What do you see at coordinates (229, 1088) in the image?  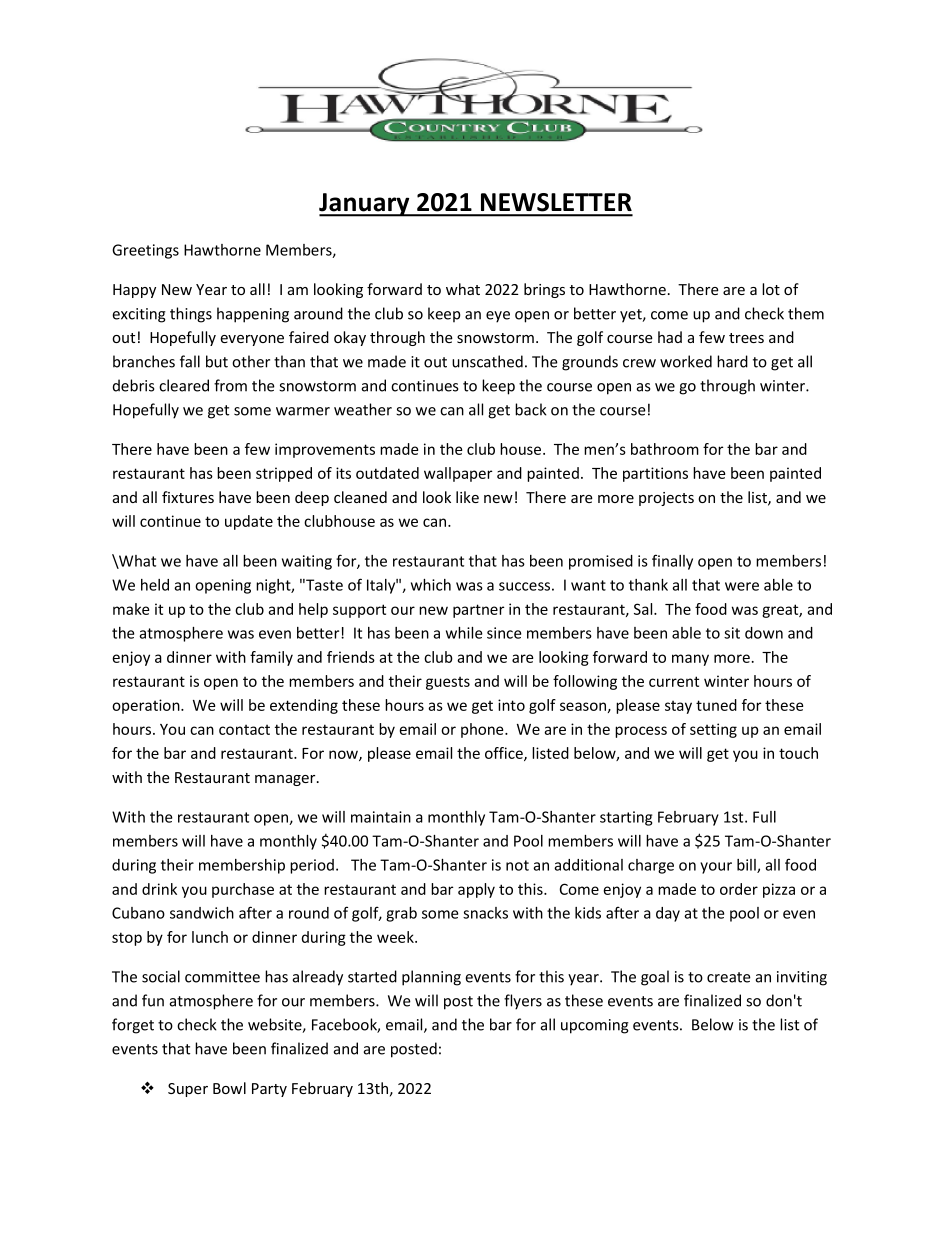 I see `Bowl` at bounding box center [229, 1088].
